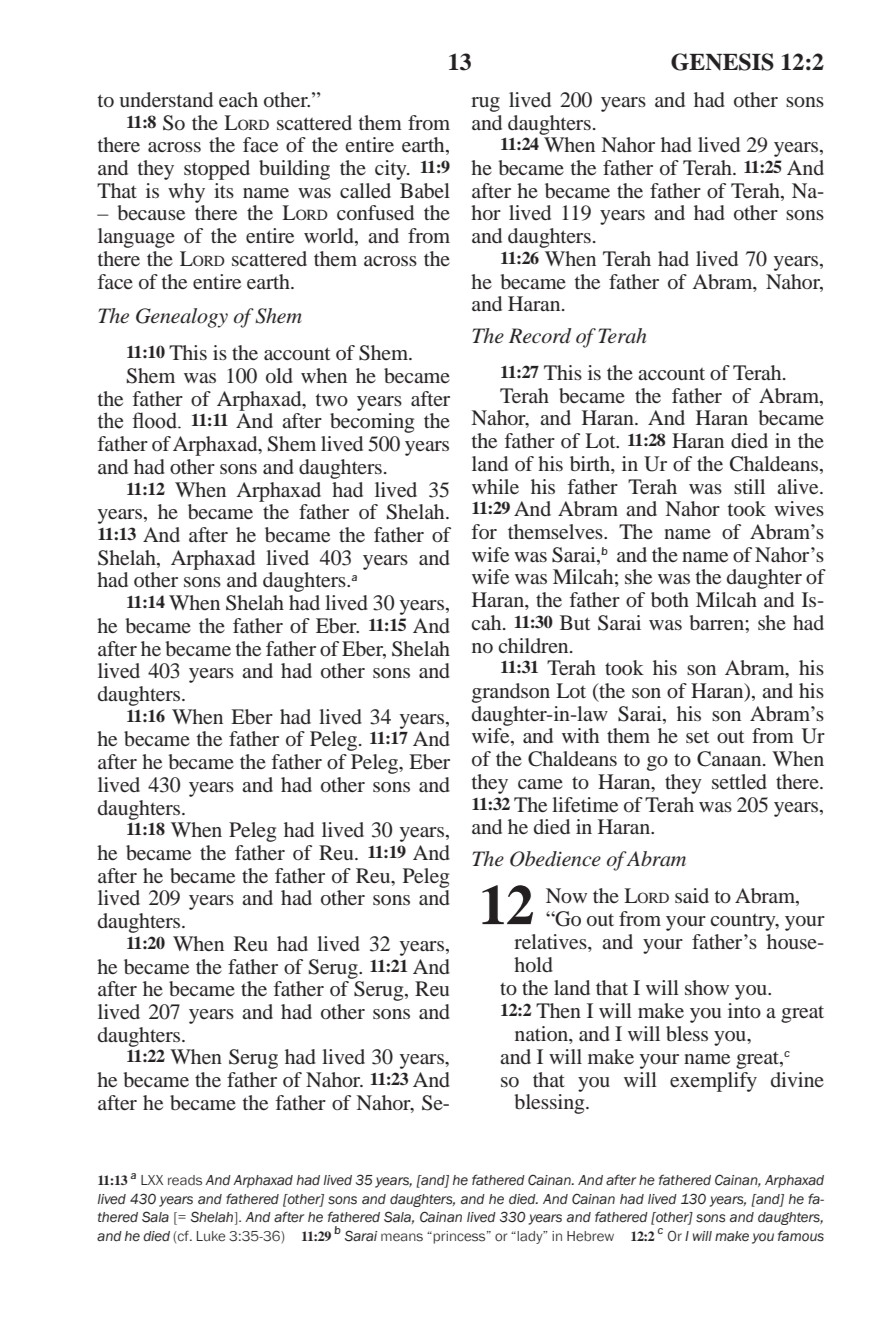  Describe the element at coordinates (540, 336) in the document. I see `Record` at that location.
